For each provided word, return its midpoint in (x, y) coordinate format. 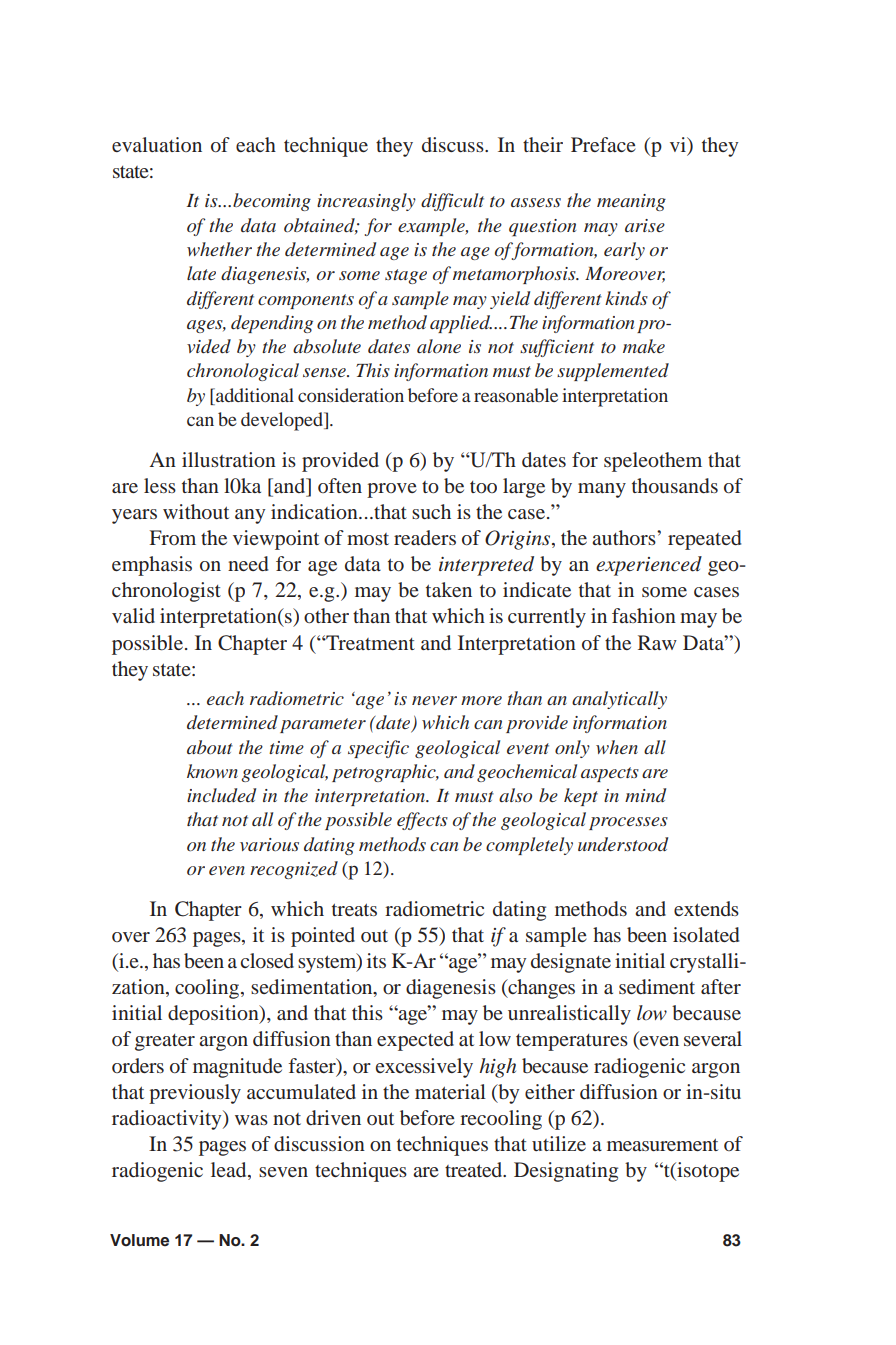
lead (230, 1171)
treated (475, 1169)
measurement (662, 1144)
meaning (631, 202)
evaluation (157, 144)
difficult (452, 202)
